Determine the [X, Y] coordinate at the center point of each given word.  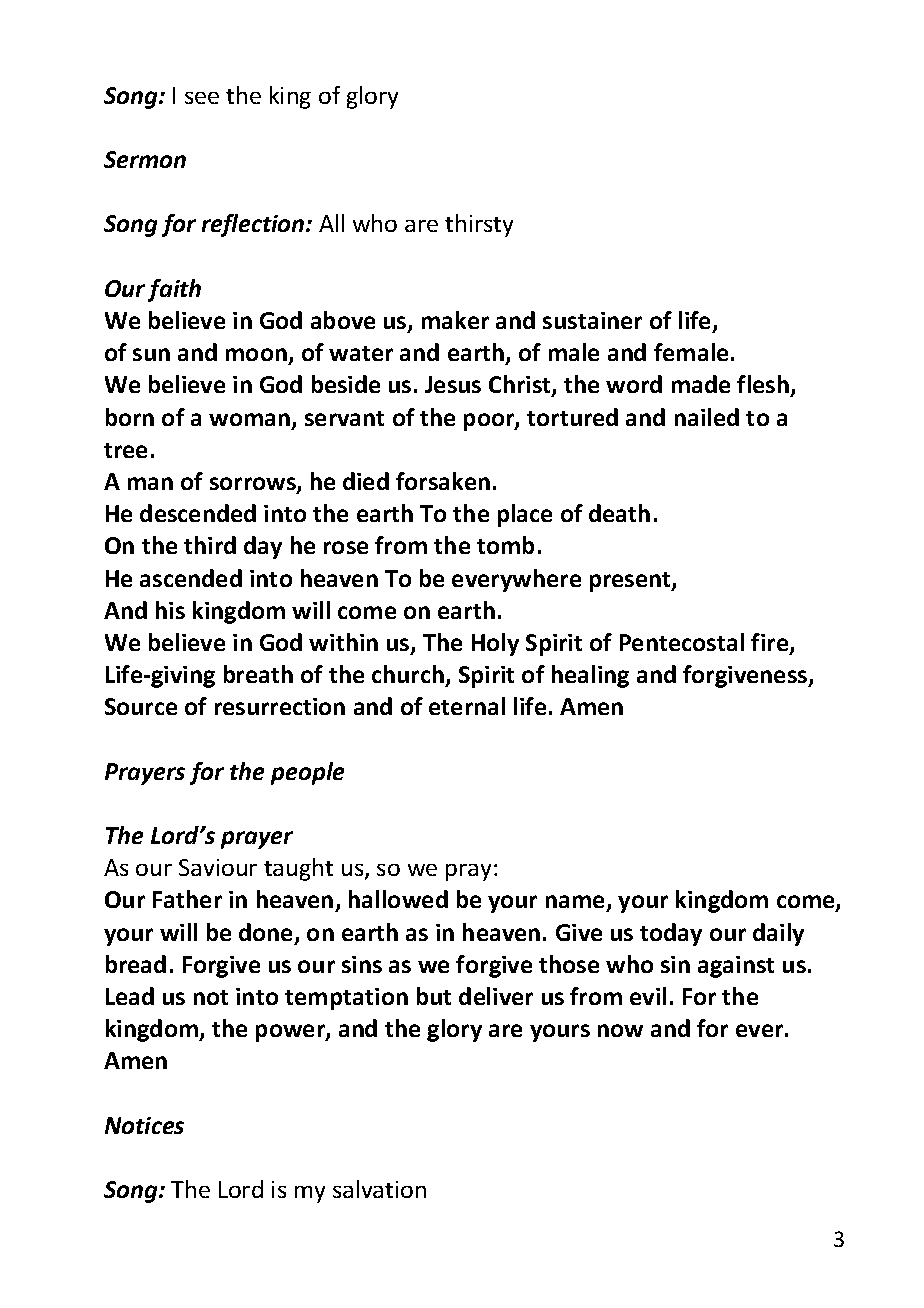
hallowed [398, 899]
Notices [144, 1125]
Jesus [453, 384]
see [202, 98]
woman [251, 421]
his [170, 610]
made [701, 384]
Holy [495, 644]
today [671, 934]
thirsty [479, 225]
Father [187, 899]
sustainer [592, 320]
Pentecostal [682, 642]
